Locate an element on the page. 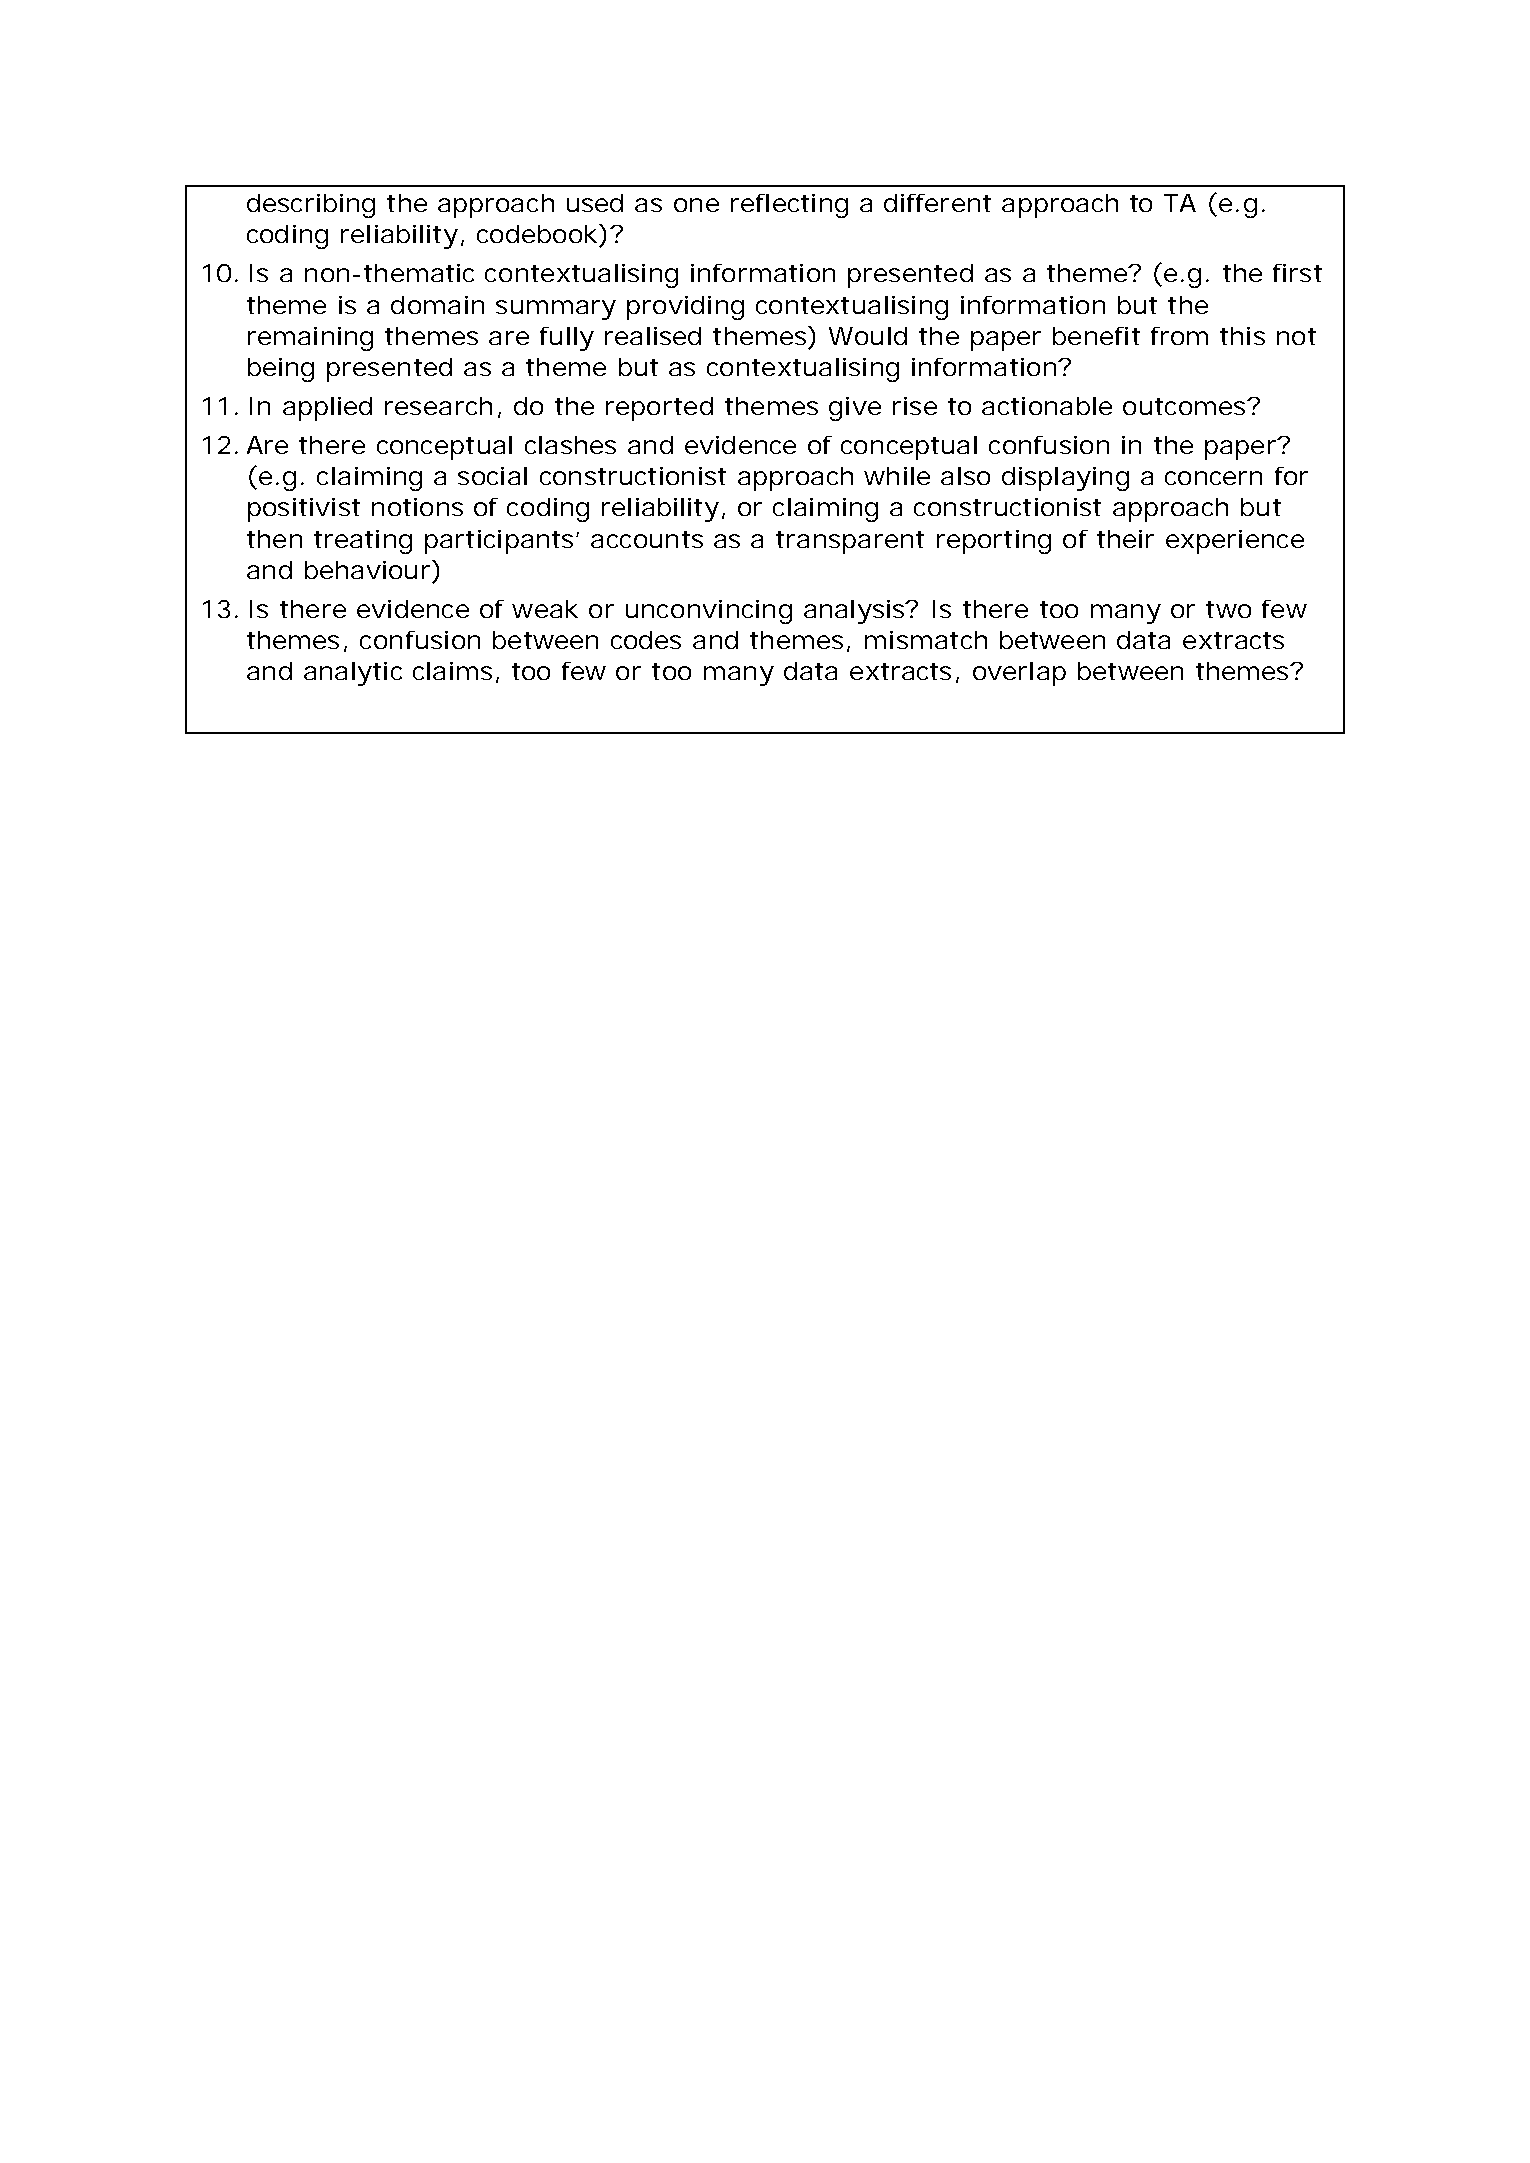  their is located at coordinates (1125, 539).
